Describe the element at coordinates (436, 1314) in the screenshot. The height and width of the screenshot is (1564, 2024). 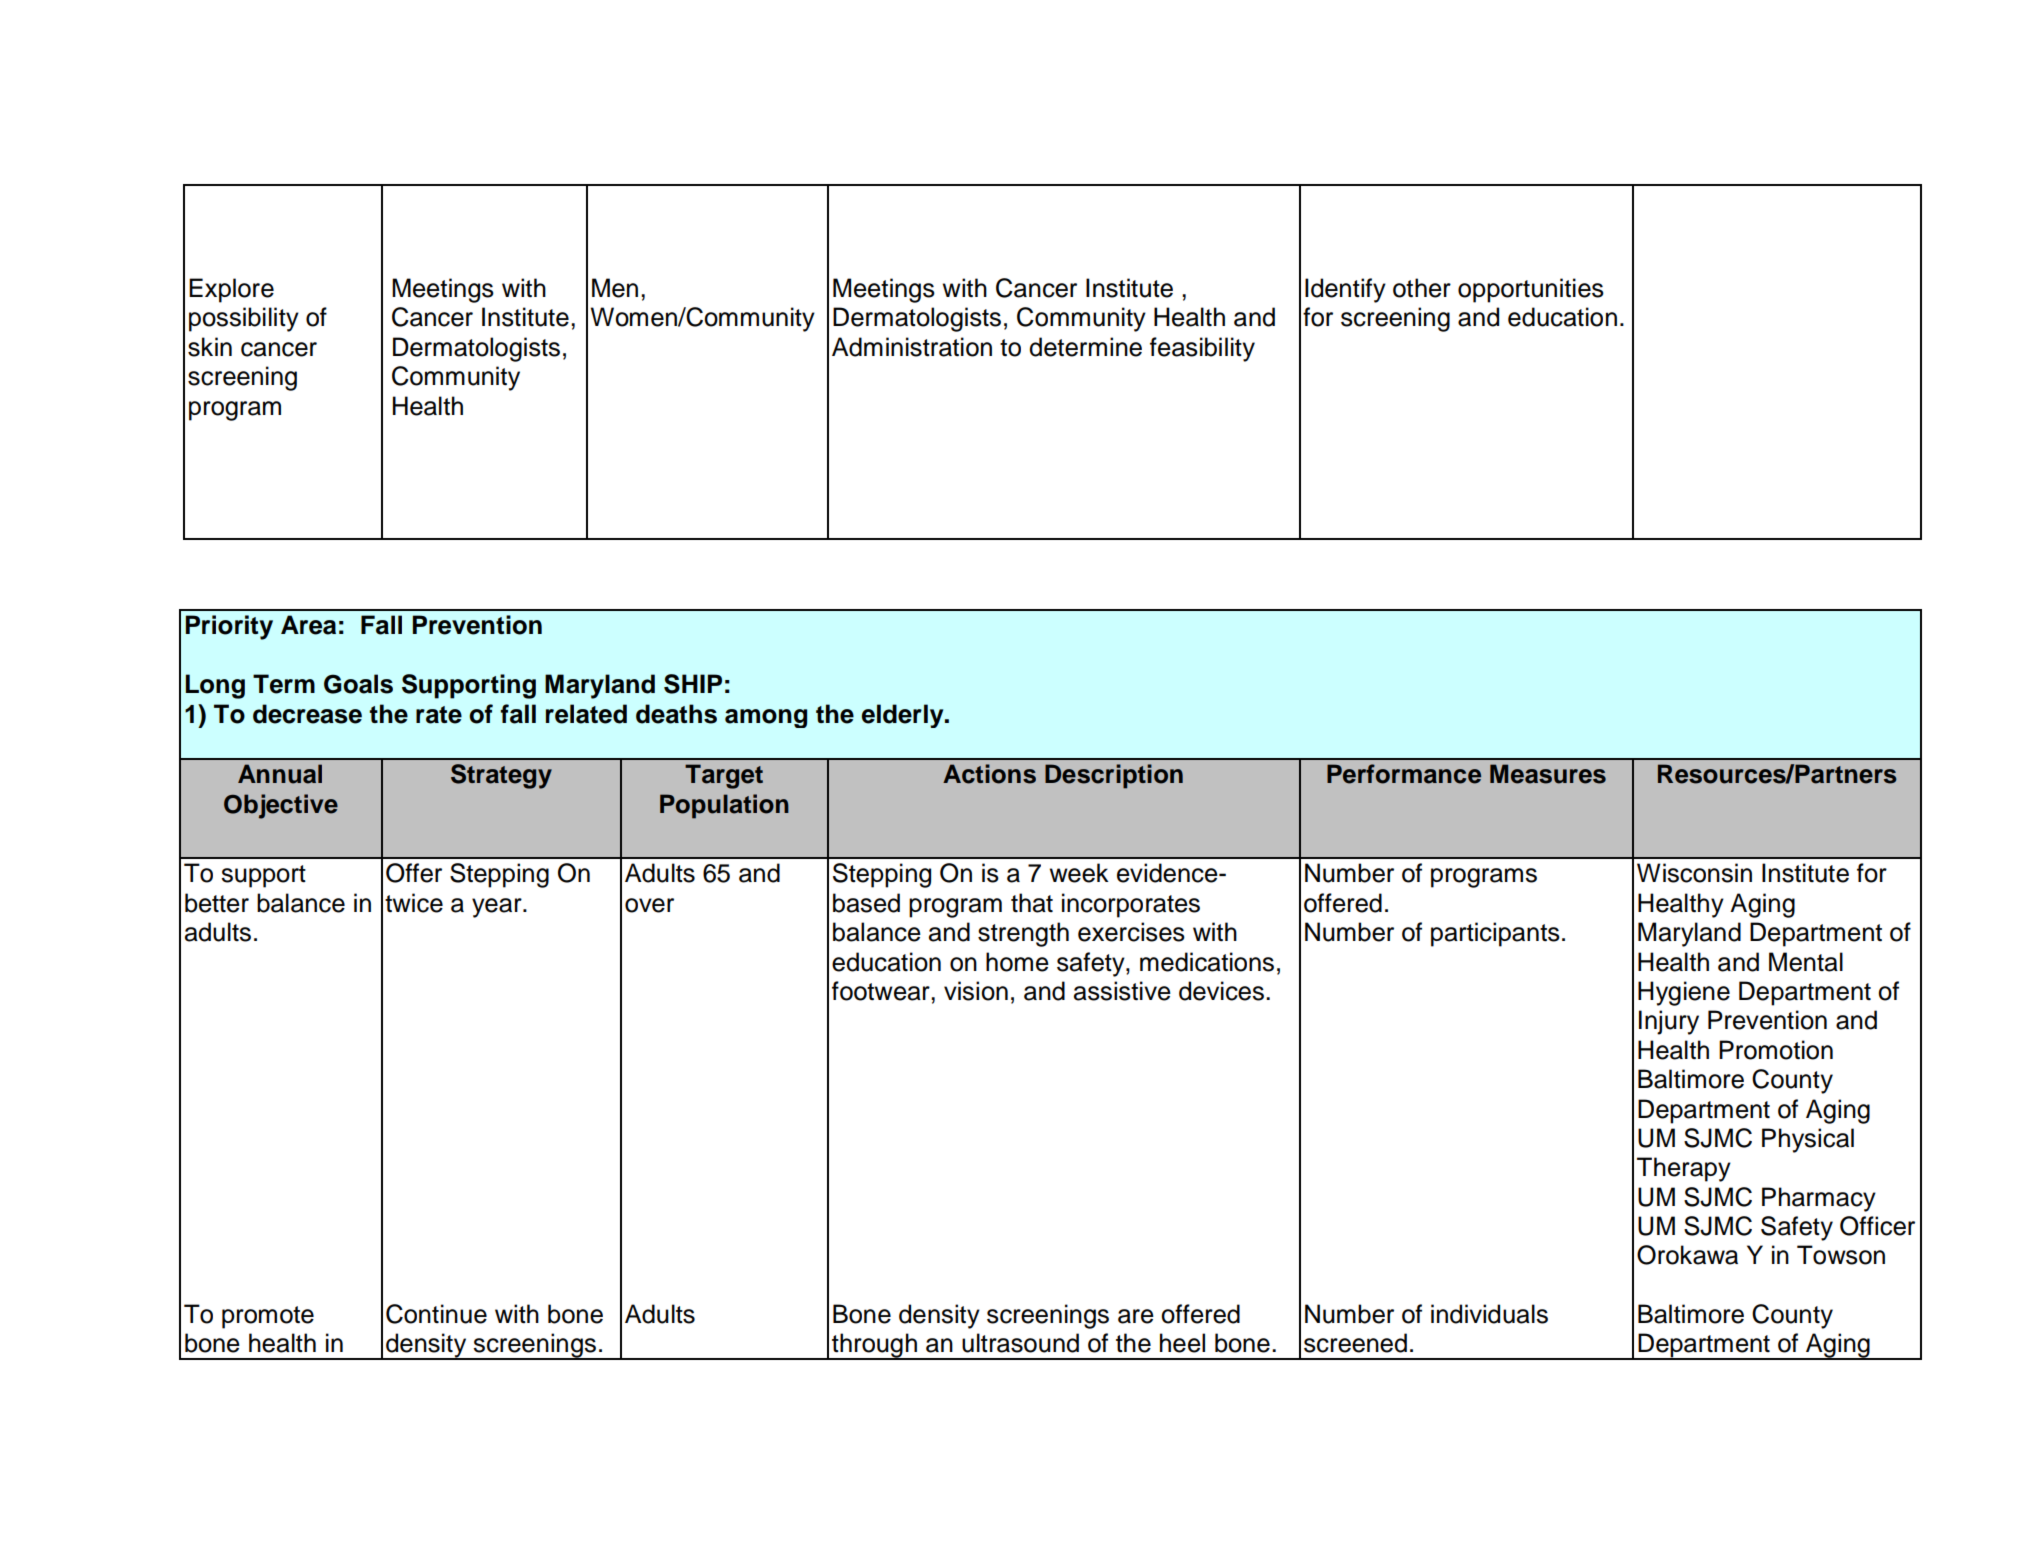
I see `Continue` at that location.
